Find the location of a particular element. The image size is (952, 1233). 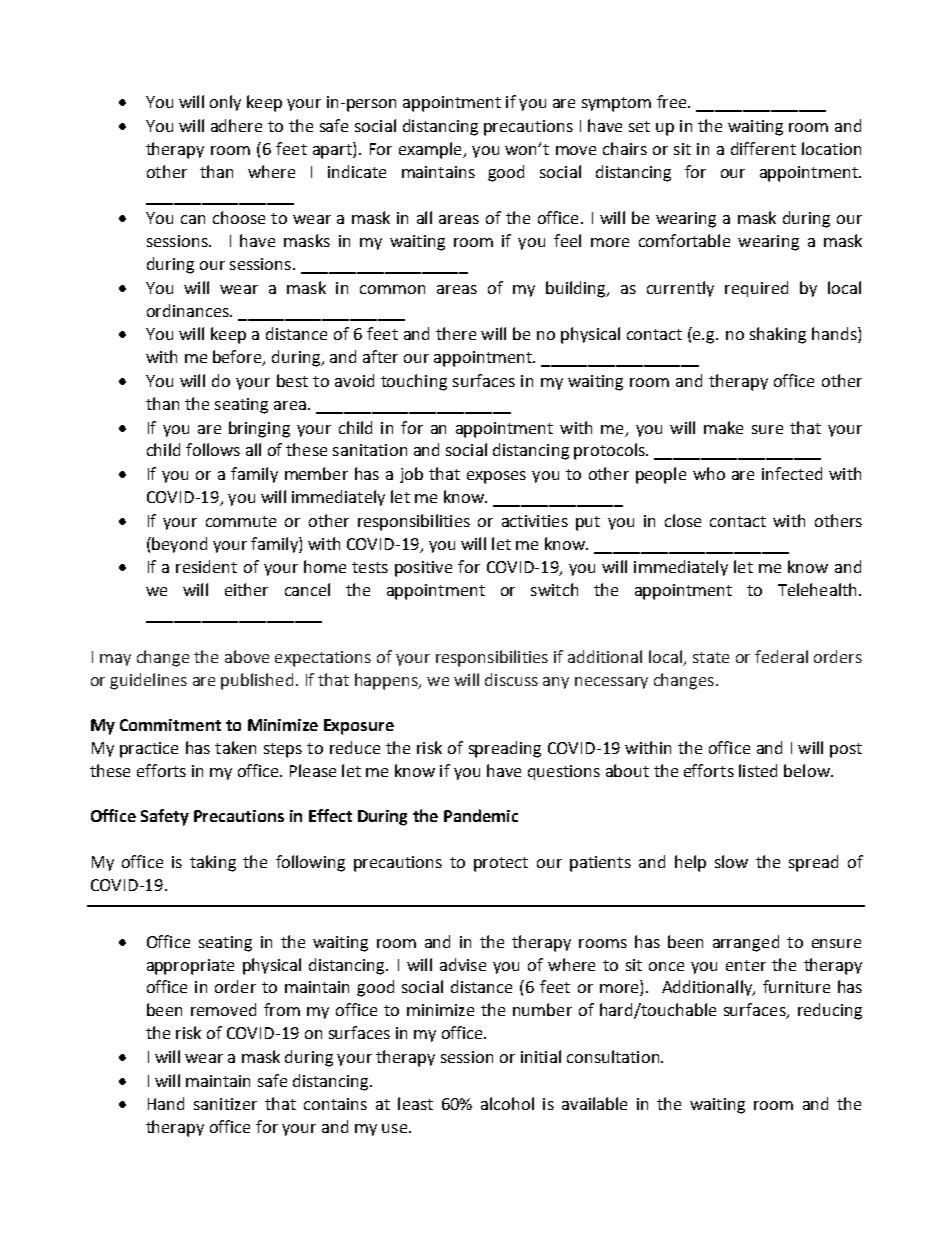

exposes is located at coordinates (496, 477).
